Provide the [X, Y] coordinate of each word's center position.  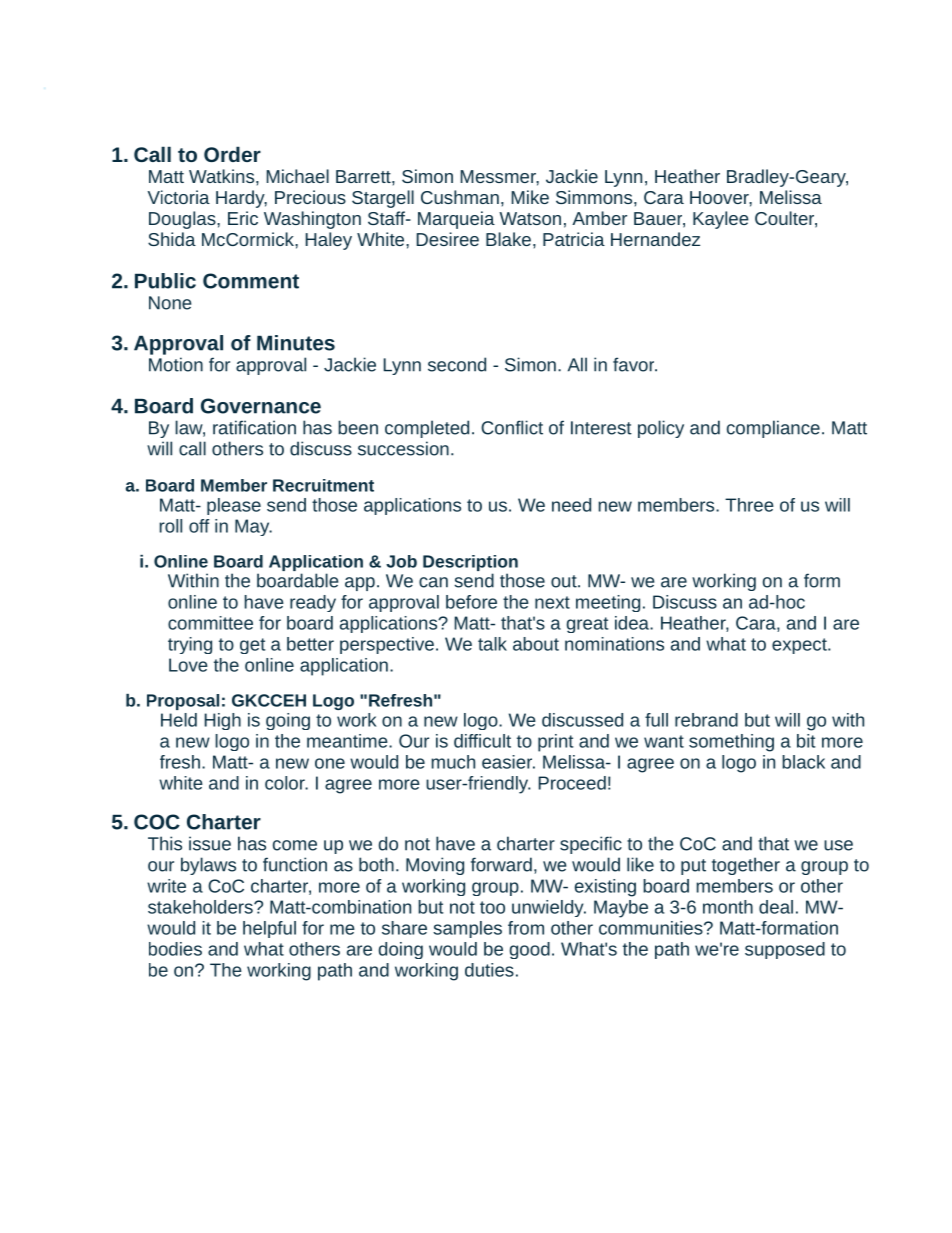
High [223, 721]
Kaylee [721, 220]
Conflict [512, 427]
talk [492, 644]
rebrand [706, 720]
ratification [254, 427]
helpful [269, 929]
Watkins [223, 176]
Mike [530, 197]
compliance [773, 429]
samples [467, 929]
